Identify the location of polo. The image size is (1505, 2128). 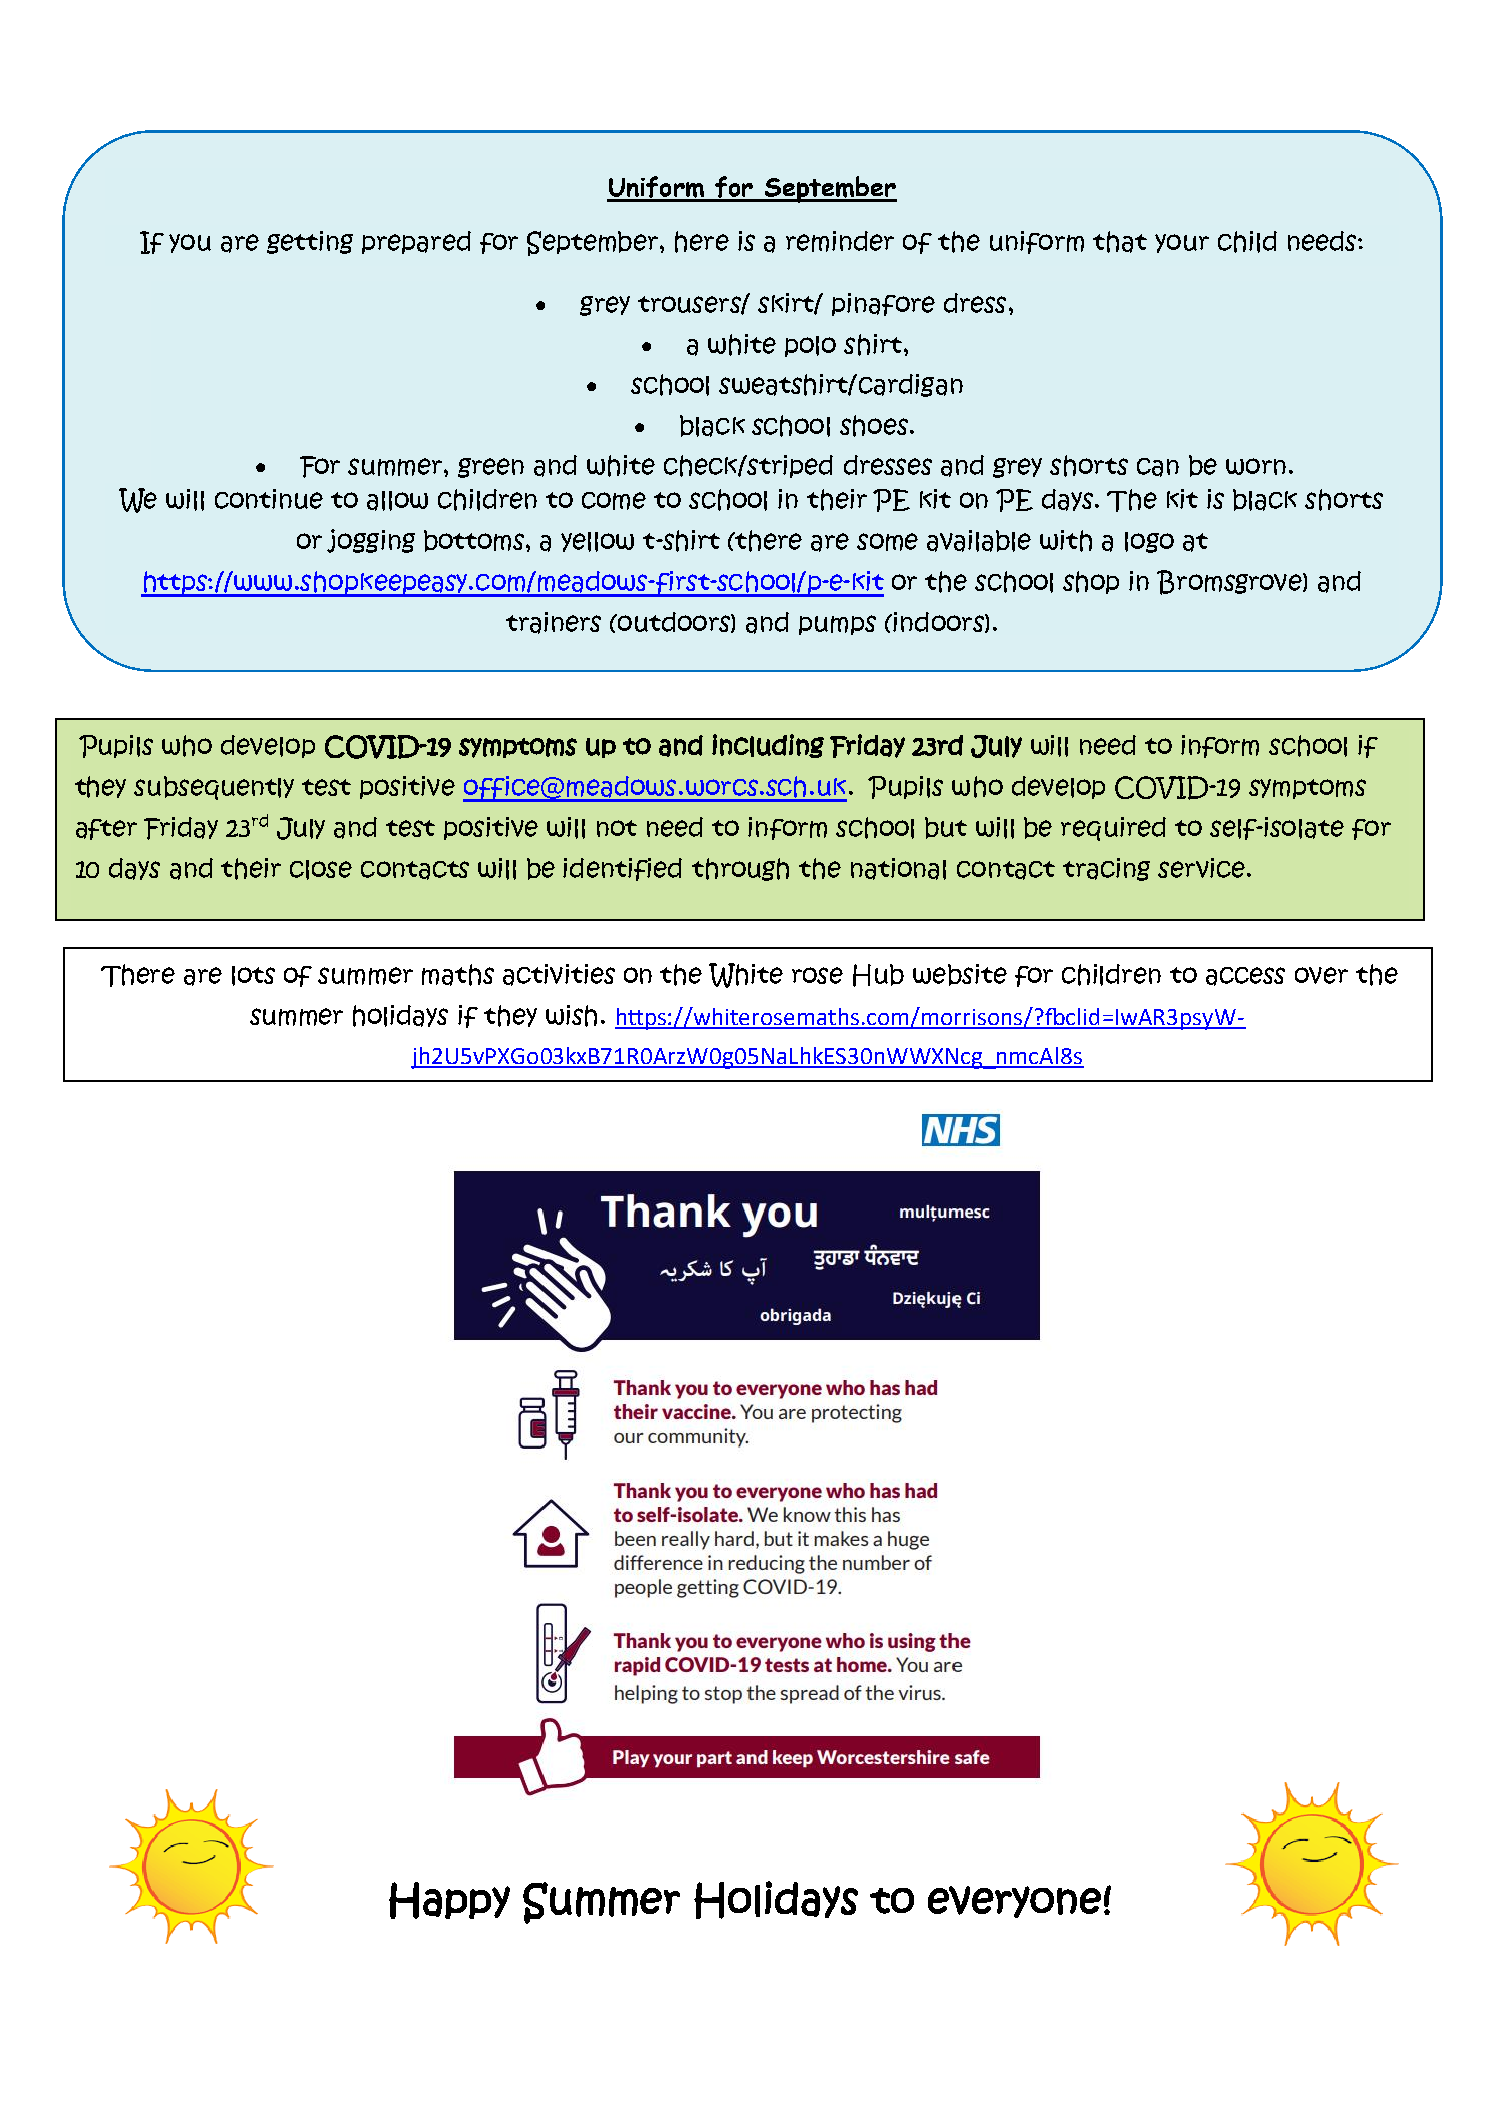
(810, 346).
